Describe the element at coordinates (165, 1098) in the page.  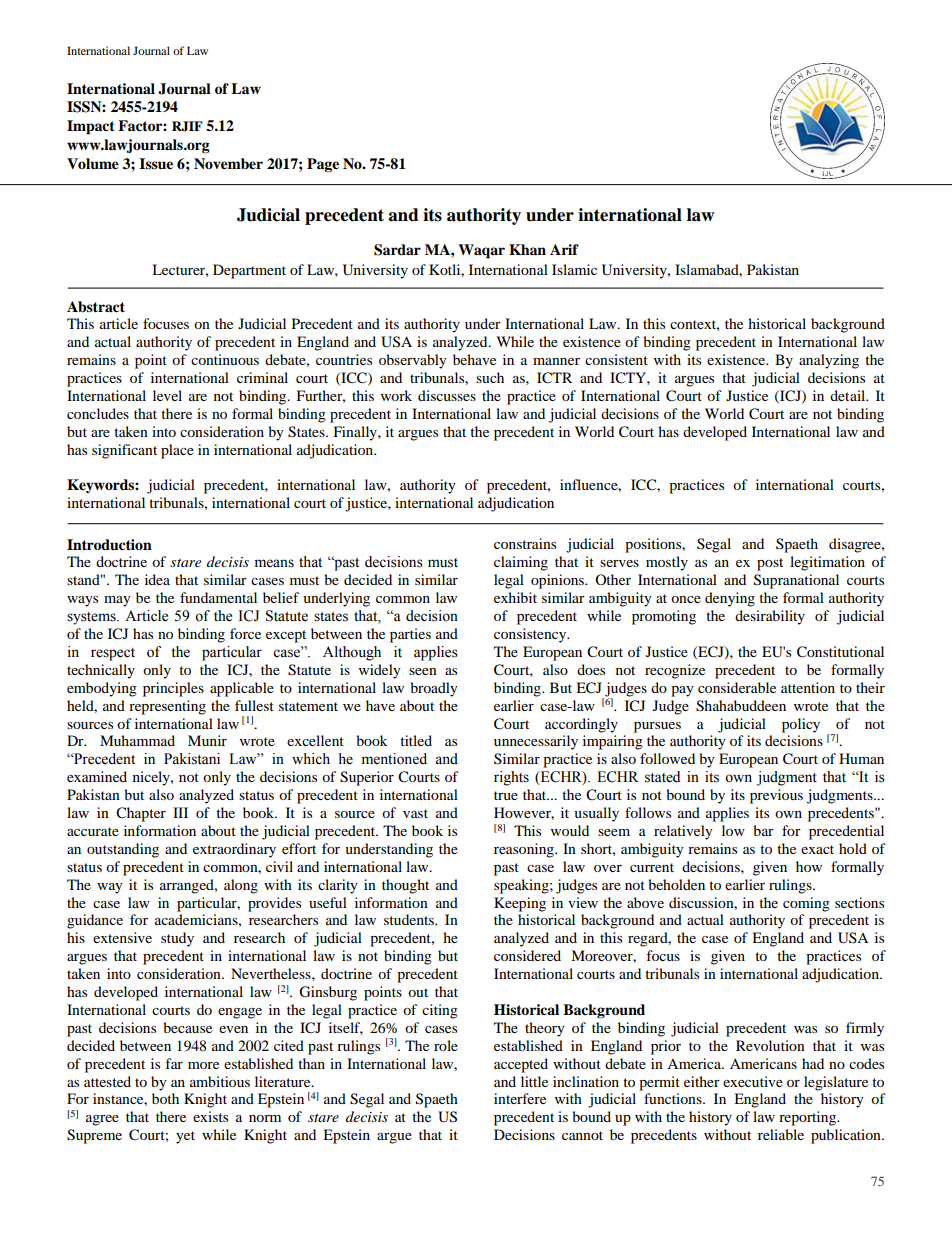
I see `both` at that location.
